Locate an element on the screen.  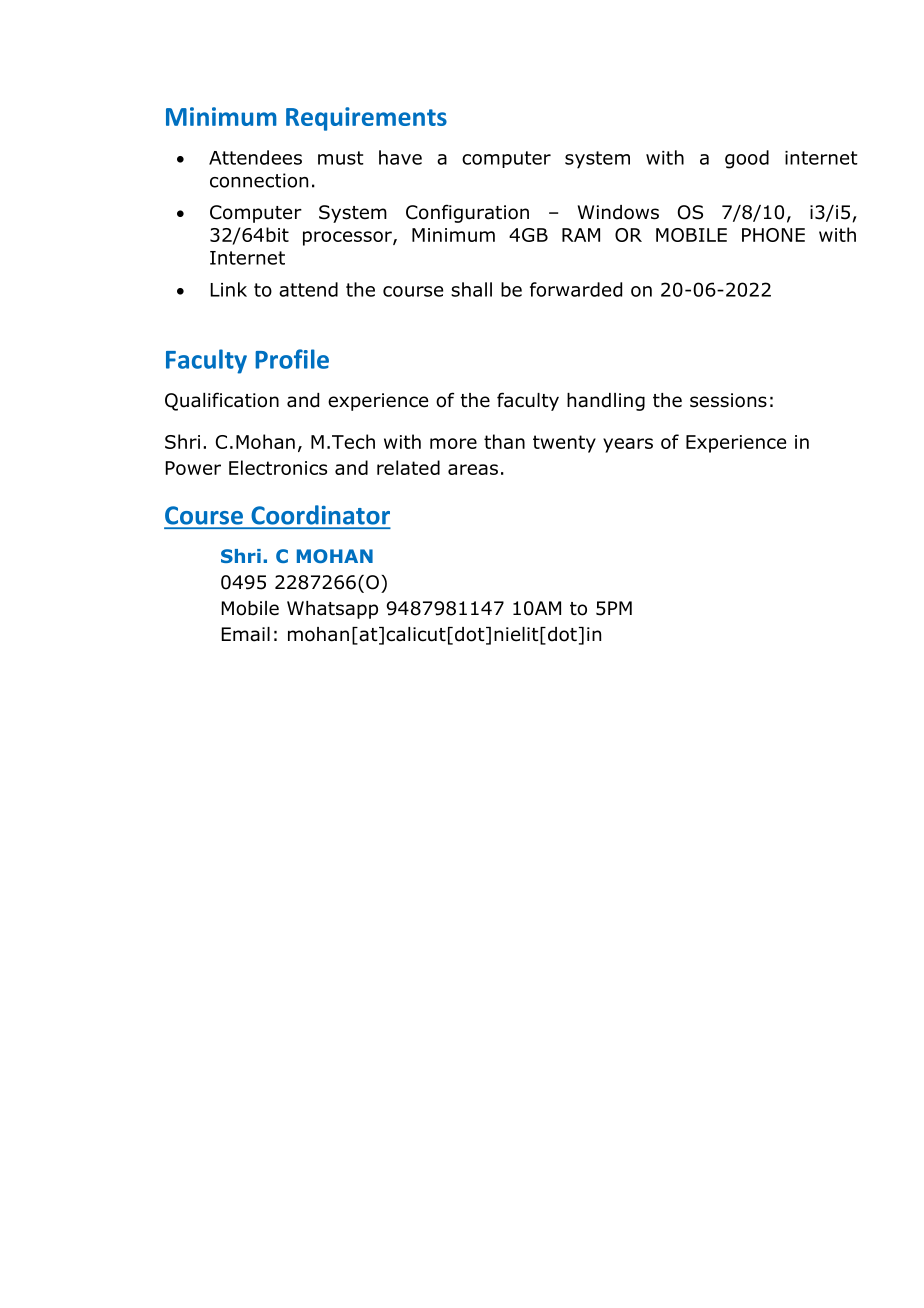
shall is located at coordinates (471, 289).
